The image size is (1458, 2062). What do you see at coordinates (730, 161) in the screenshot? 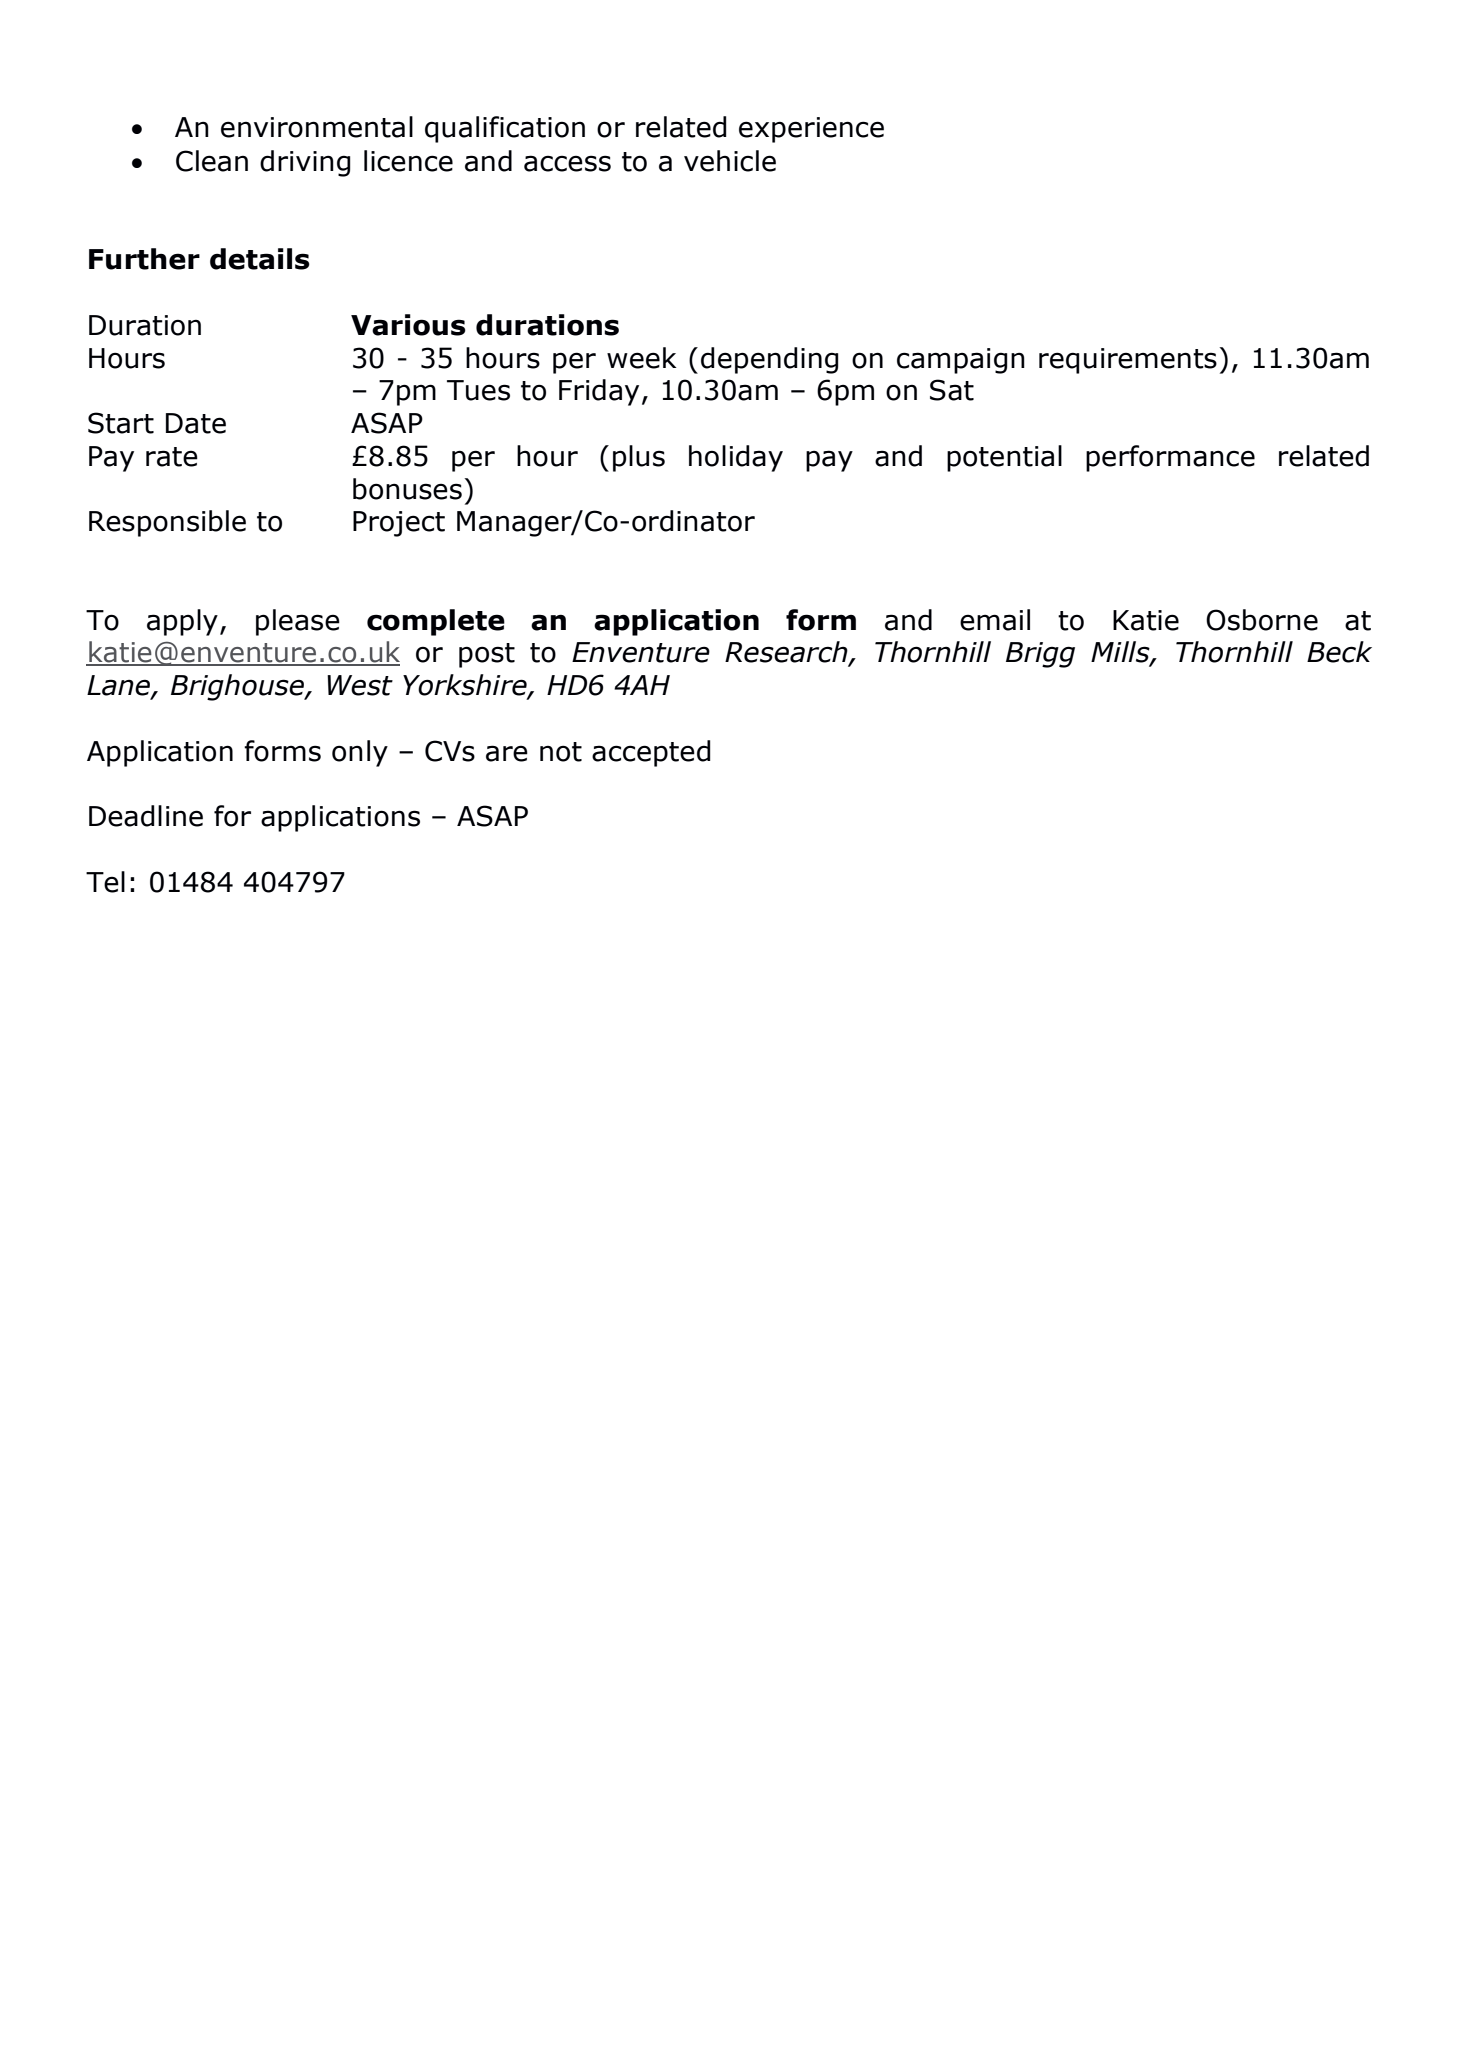
I see `vehicle` at bounding box center [730, 161].
